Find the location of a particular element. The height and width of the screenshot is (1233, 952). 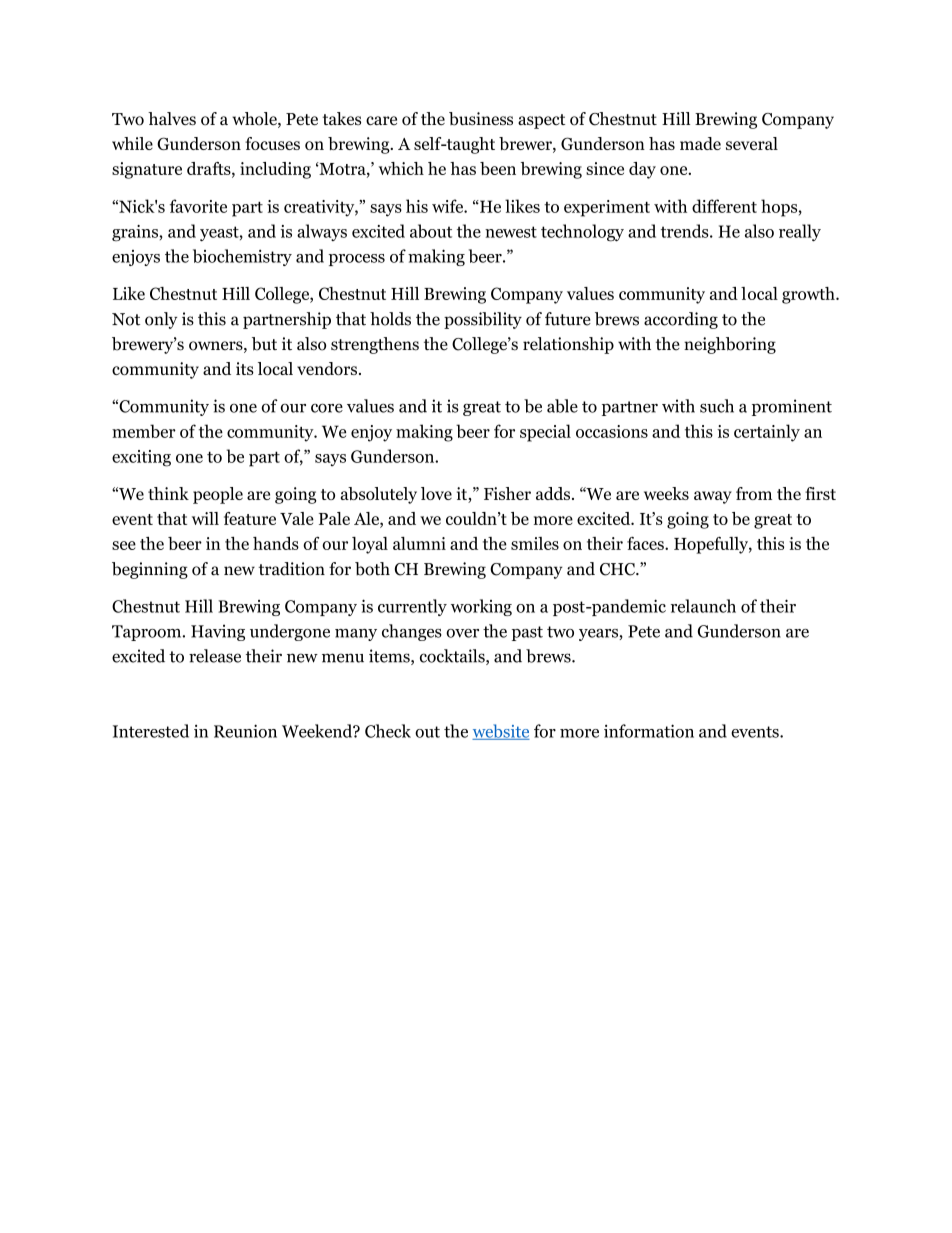

neighboring is located at coordinates (730, 345).
